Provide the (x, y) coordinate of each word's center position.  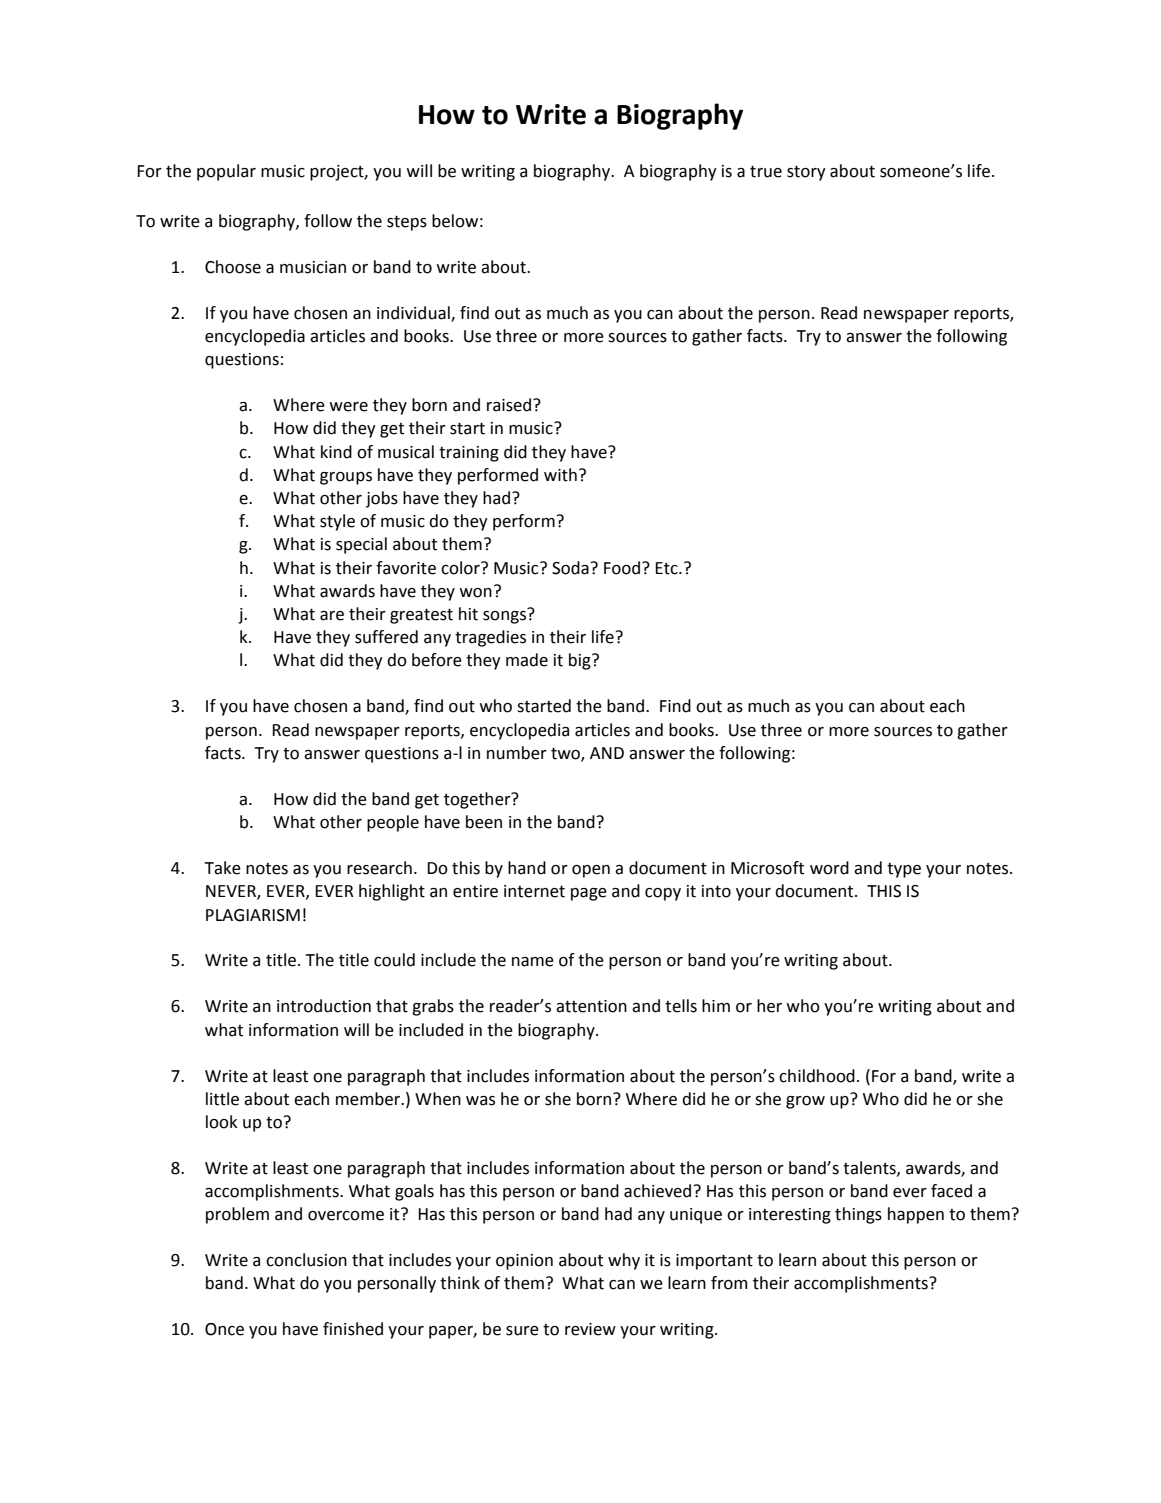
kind (336, 452)
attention (591, 1006)
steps (407, 223)
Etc (667, 568)
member (369, 1099)
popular (226, 172)
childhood (817, 1076)
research (379, 868)
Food (622, 568)
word (829, 868)
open (591, 871)
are (332, 616)
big (581, 661)
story (806, 173)
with (560, 475)
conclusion (306, 1260)
